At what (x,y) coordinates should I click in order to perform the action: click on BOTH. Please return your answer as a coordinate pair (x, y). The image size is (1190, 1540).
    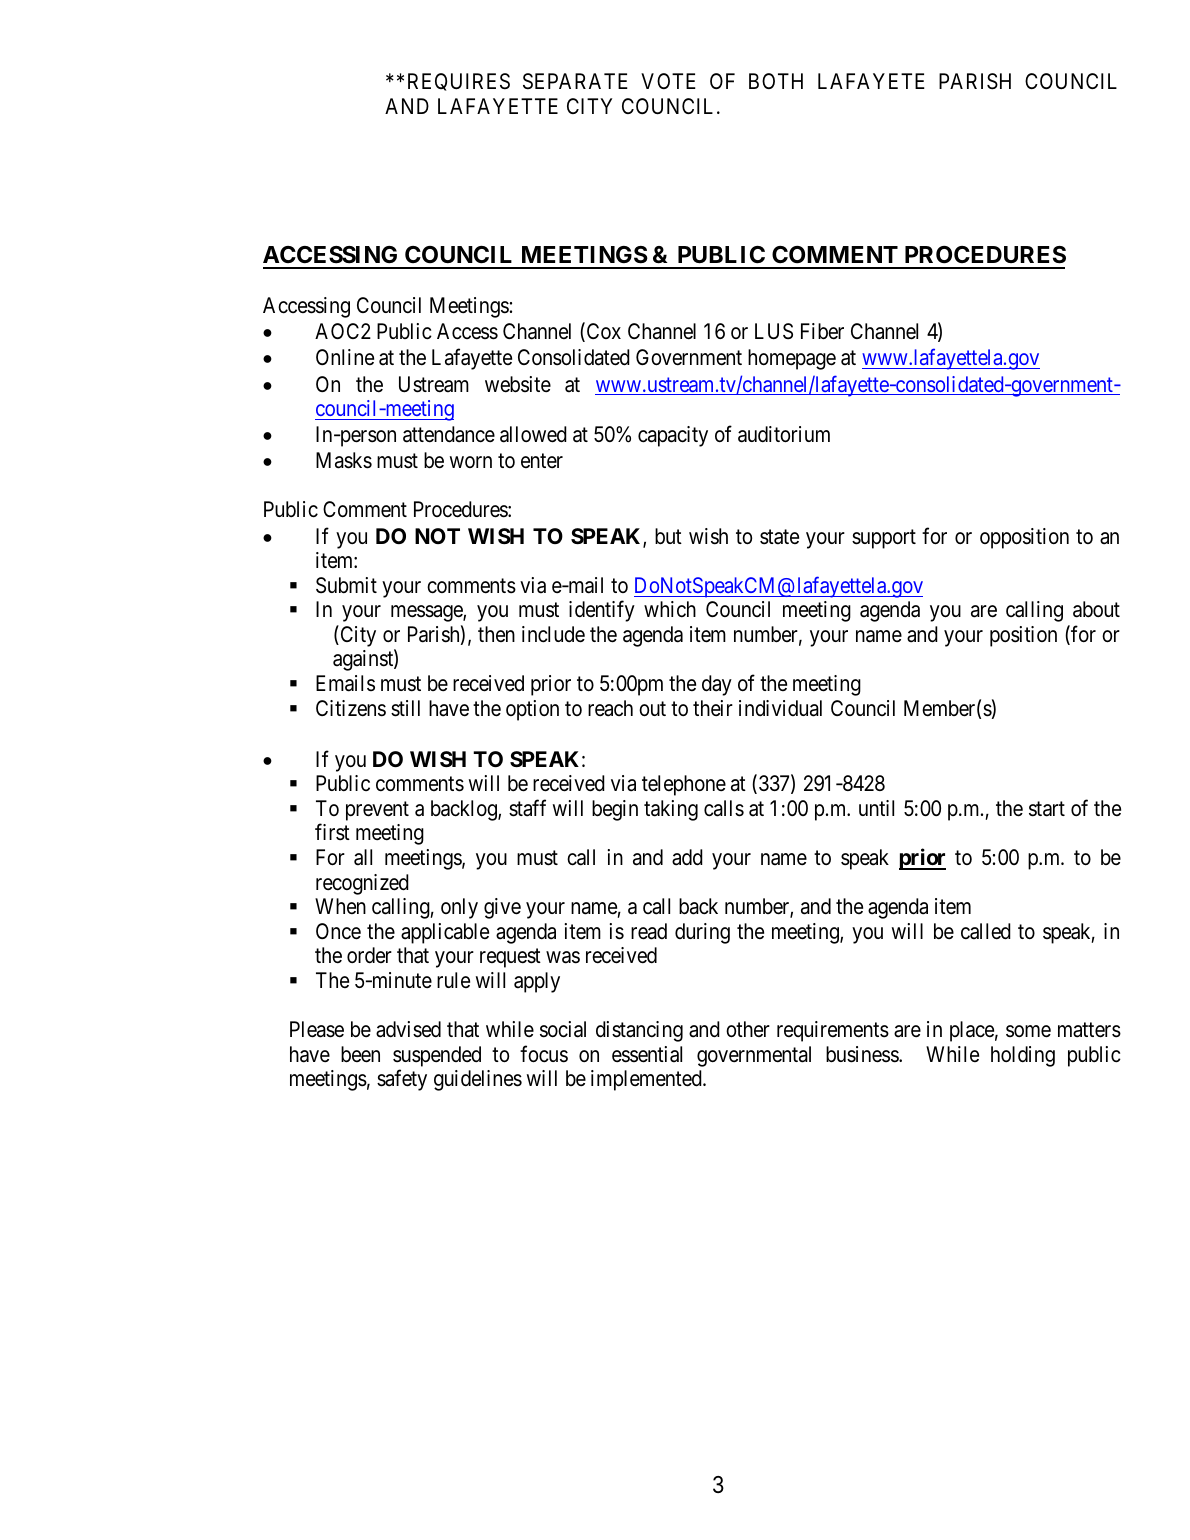
    Looking at the image, I should click on (776, 81).
